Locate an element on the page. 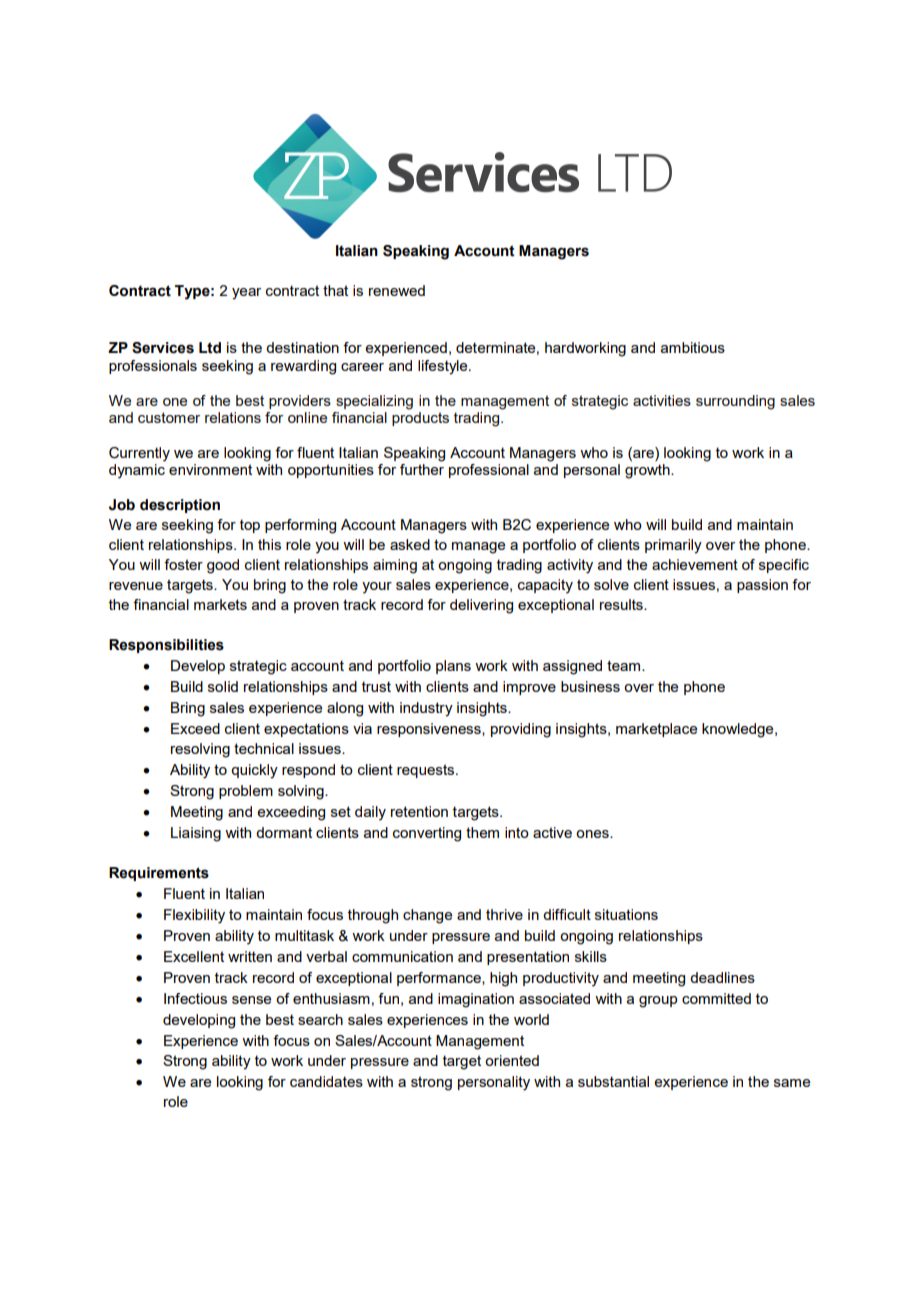 The height and width of the image is (1308, 924). ones is located at coordinates (593, 834).
